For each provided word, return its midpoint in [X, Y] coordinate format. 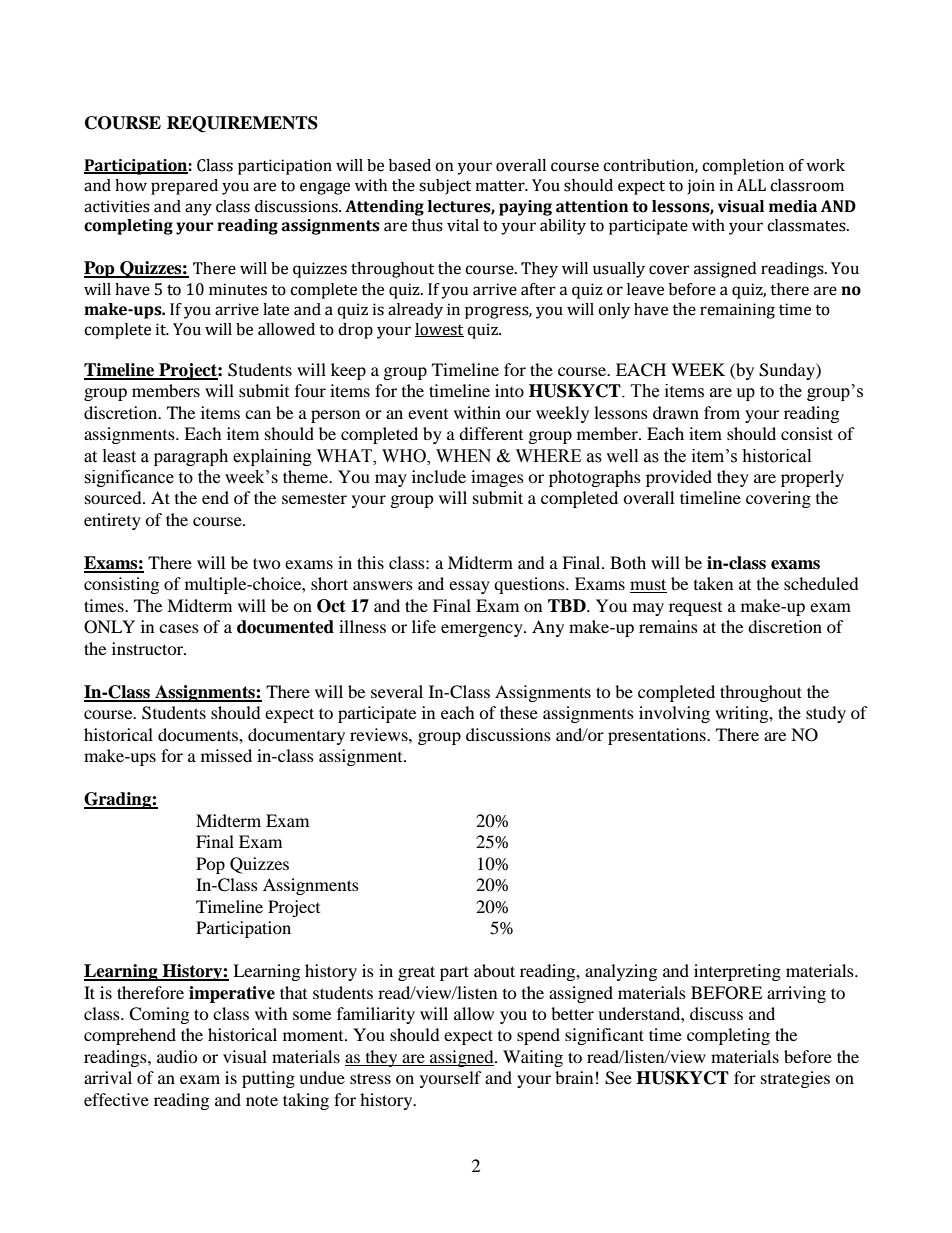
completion [743, 167]
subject [445, 187]
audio [177, 1056]
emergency [483, 630]
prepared [184, 187]
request [695, 609]
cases [179, 628]
